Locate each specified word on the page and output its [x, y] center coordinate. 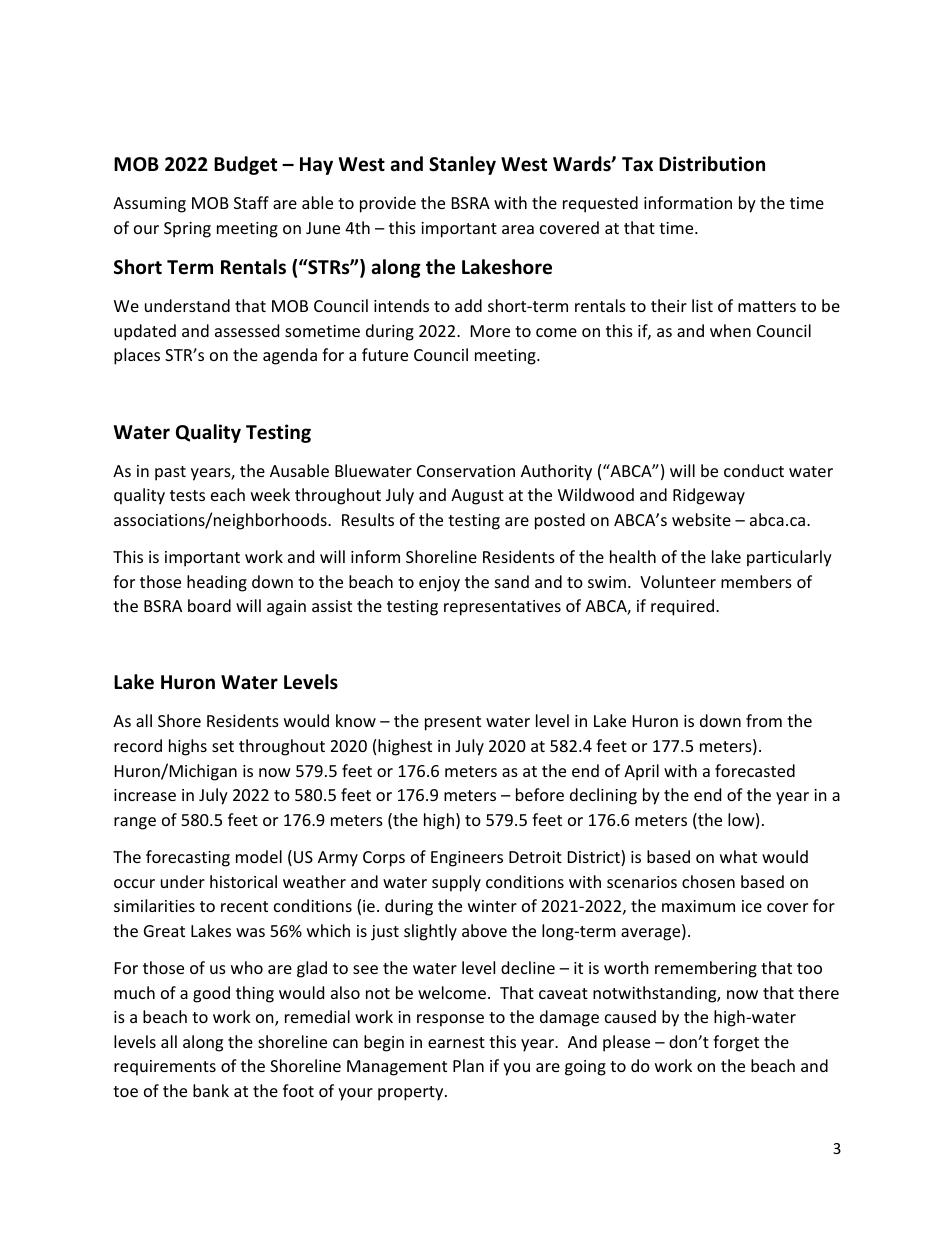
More [490, 331]
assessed [247, 330]
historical [243, 881]
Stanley [462, 165]
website [701, 519]
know [356, 720]
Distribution [712, 164]
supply [456, 883]
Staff [251, 202]
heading [217, 583]
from [764, 720]
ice [752, 906]
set [223, 746]
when [730, 330]
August [477, 497]
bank [211, 1090]
